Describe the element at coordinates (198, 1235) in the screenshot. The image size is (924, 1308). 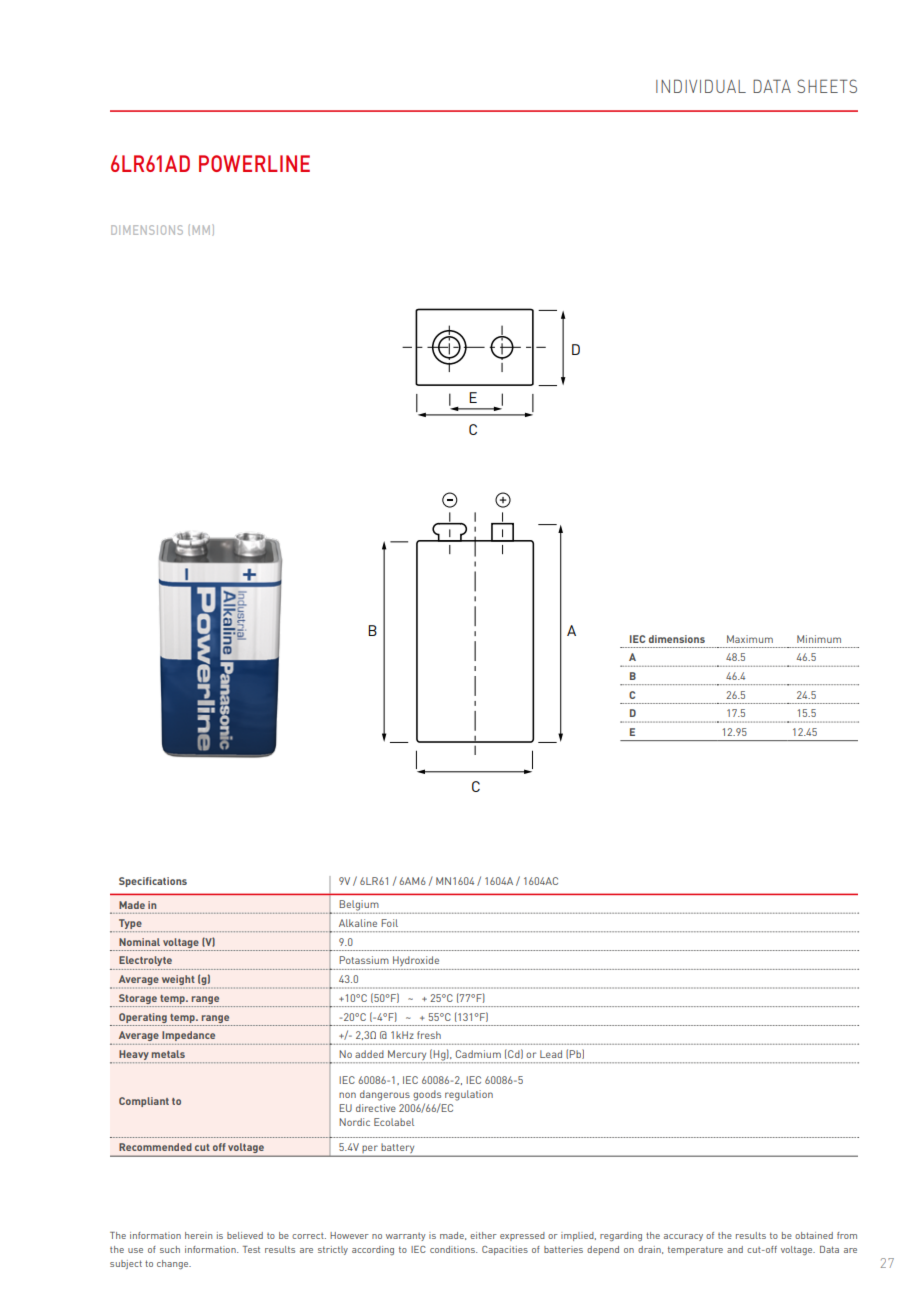
I see `herein` at that location.
